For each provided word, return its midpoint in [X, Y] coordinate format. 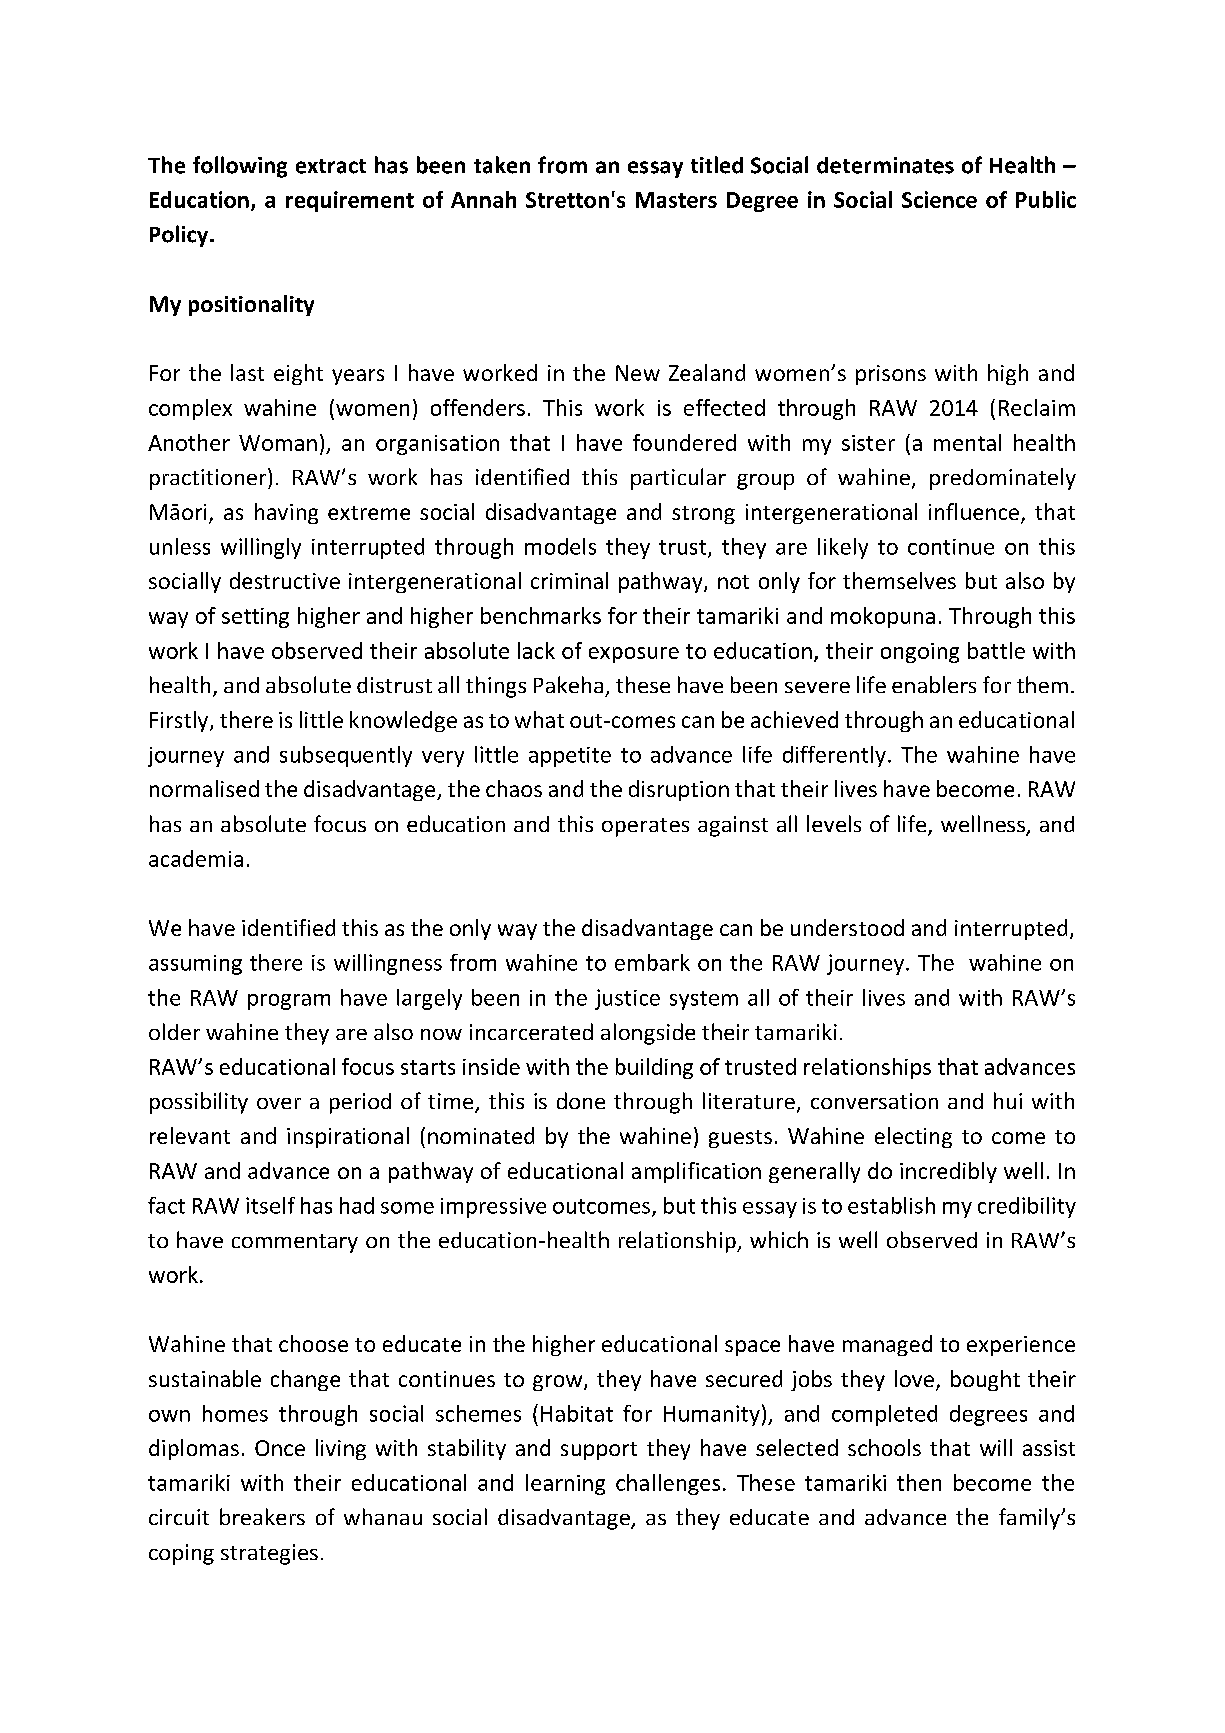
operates [645, 827]
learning [565, 1484]
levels [834, 823]
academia [196, 858]
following [240, 167]
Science [939, 199]
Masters [676, 200]
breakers [262, 1516]
